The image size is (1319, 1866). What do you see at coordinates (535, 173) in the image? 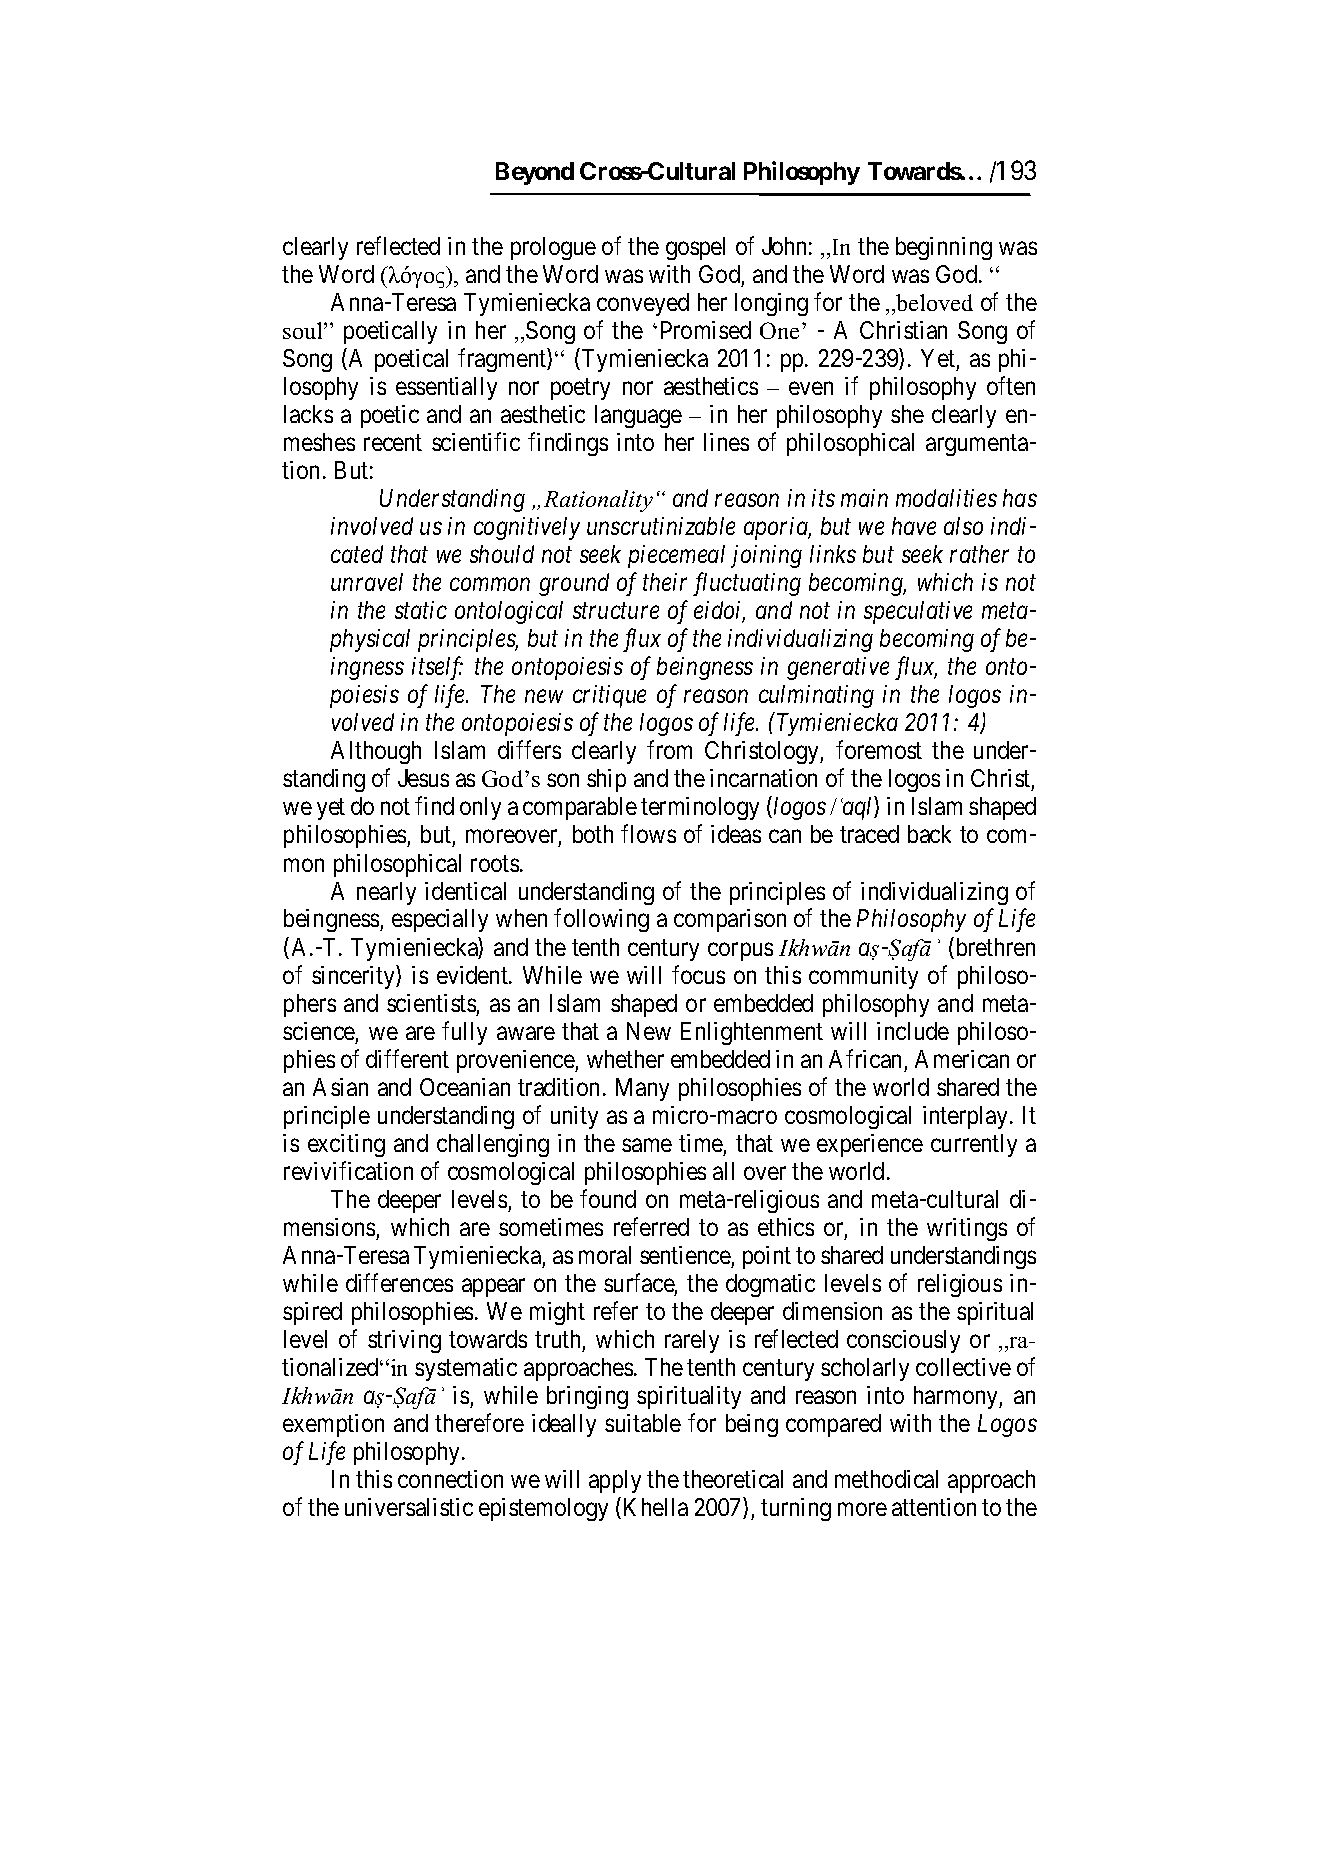
I see `Beyond` at bounding box center [535, 173].
